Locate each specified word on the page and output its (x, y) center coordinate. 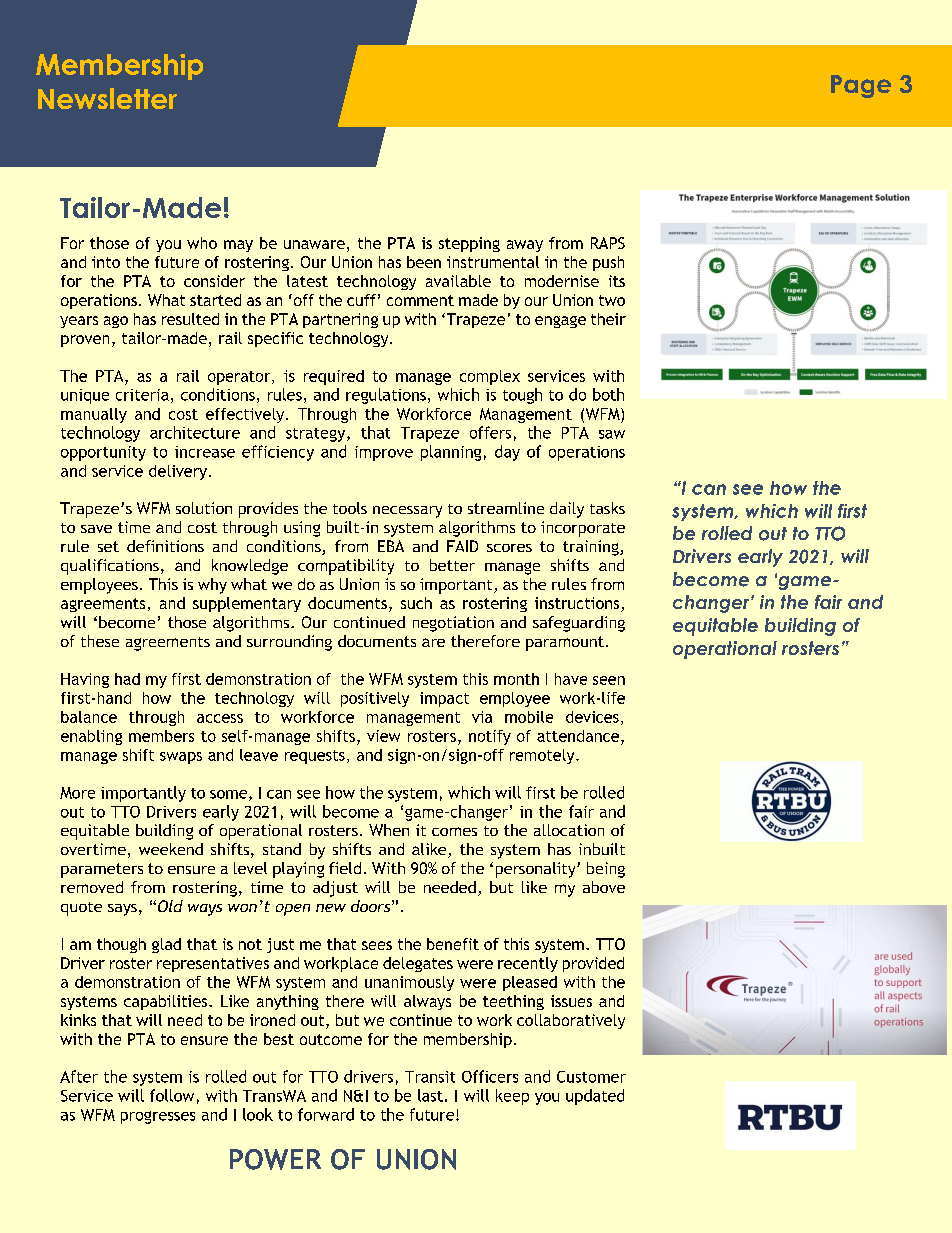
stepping (469, 244)
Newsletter (107, 98)
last (430, 1095)
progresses (158, 1117)
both (608, 394)
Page (861, 86)
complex (490, 377)
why (212, 586)
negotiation (453, 624)
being (606, 870)
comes (454, 831)
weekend (171, 849)
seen (609, 680)
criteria (142, 395)
